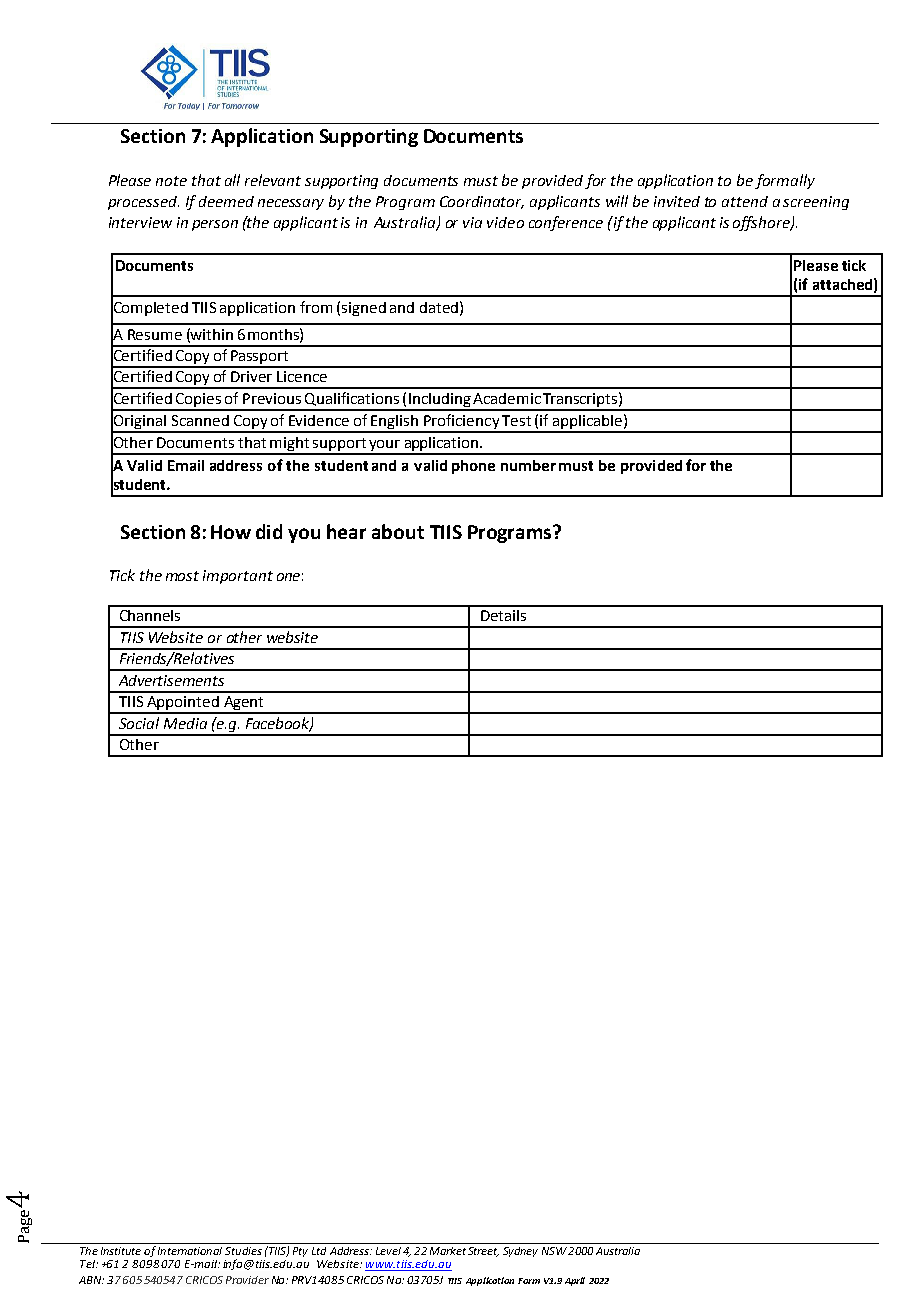  I want to click on processed, so click(143, 203).
